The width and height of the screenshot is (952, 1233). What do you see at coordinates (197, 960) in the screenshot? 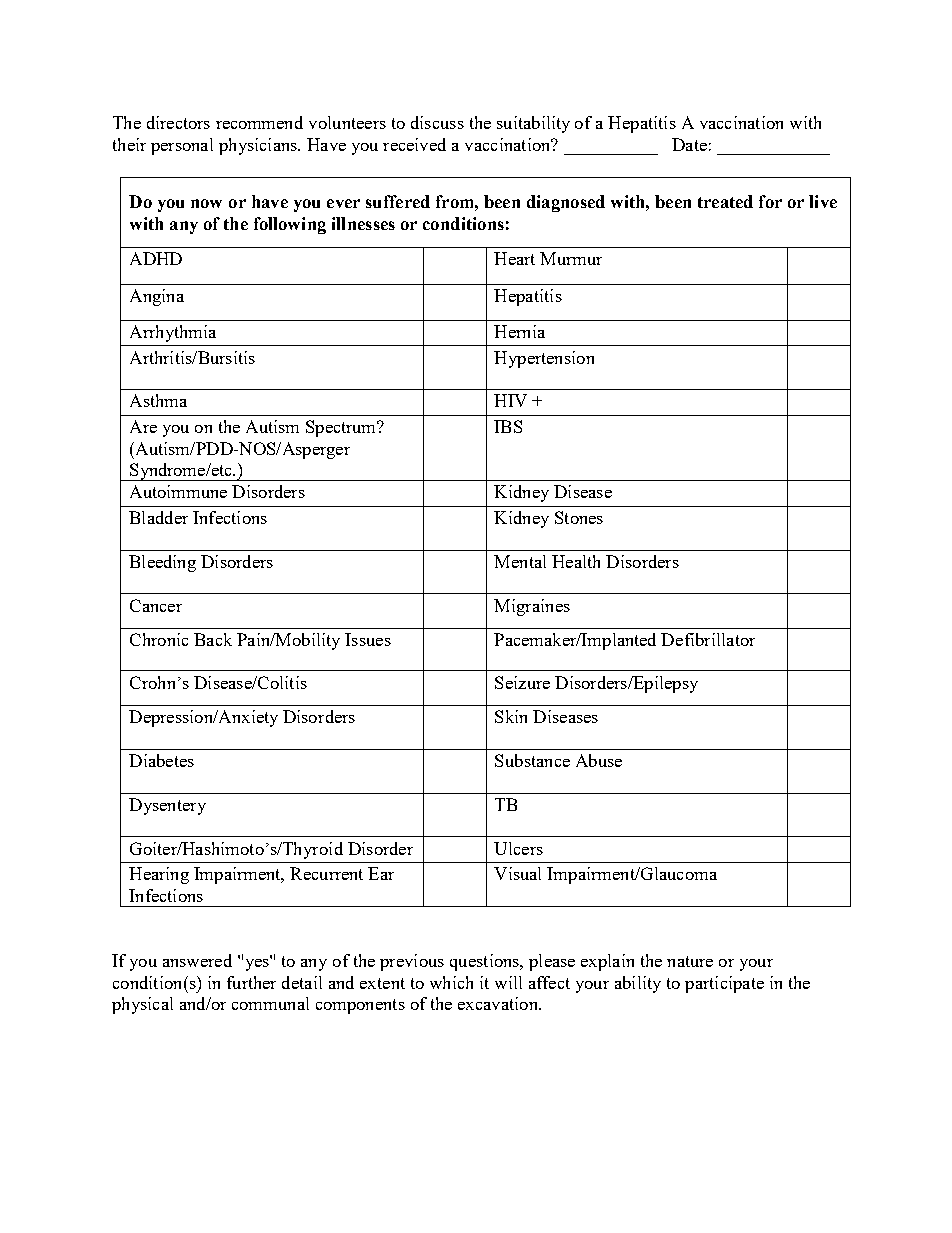
I see `answered` at bounding box center [197, 960].
